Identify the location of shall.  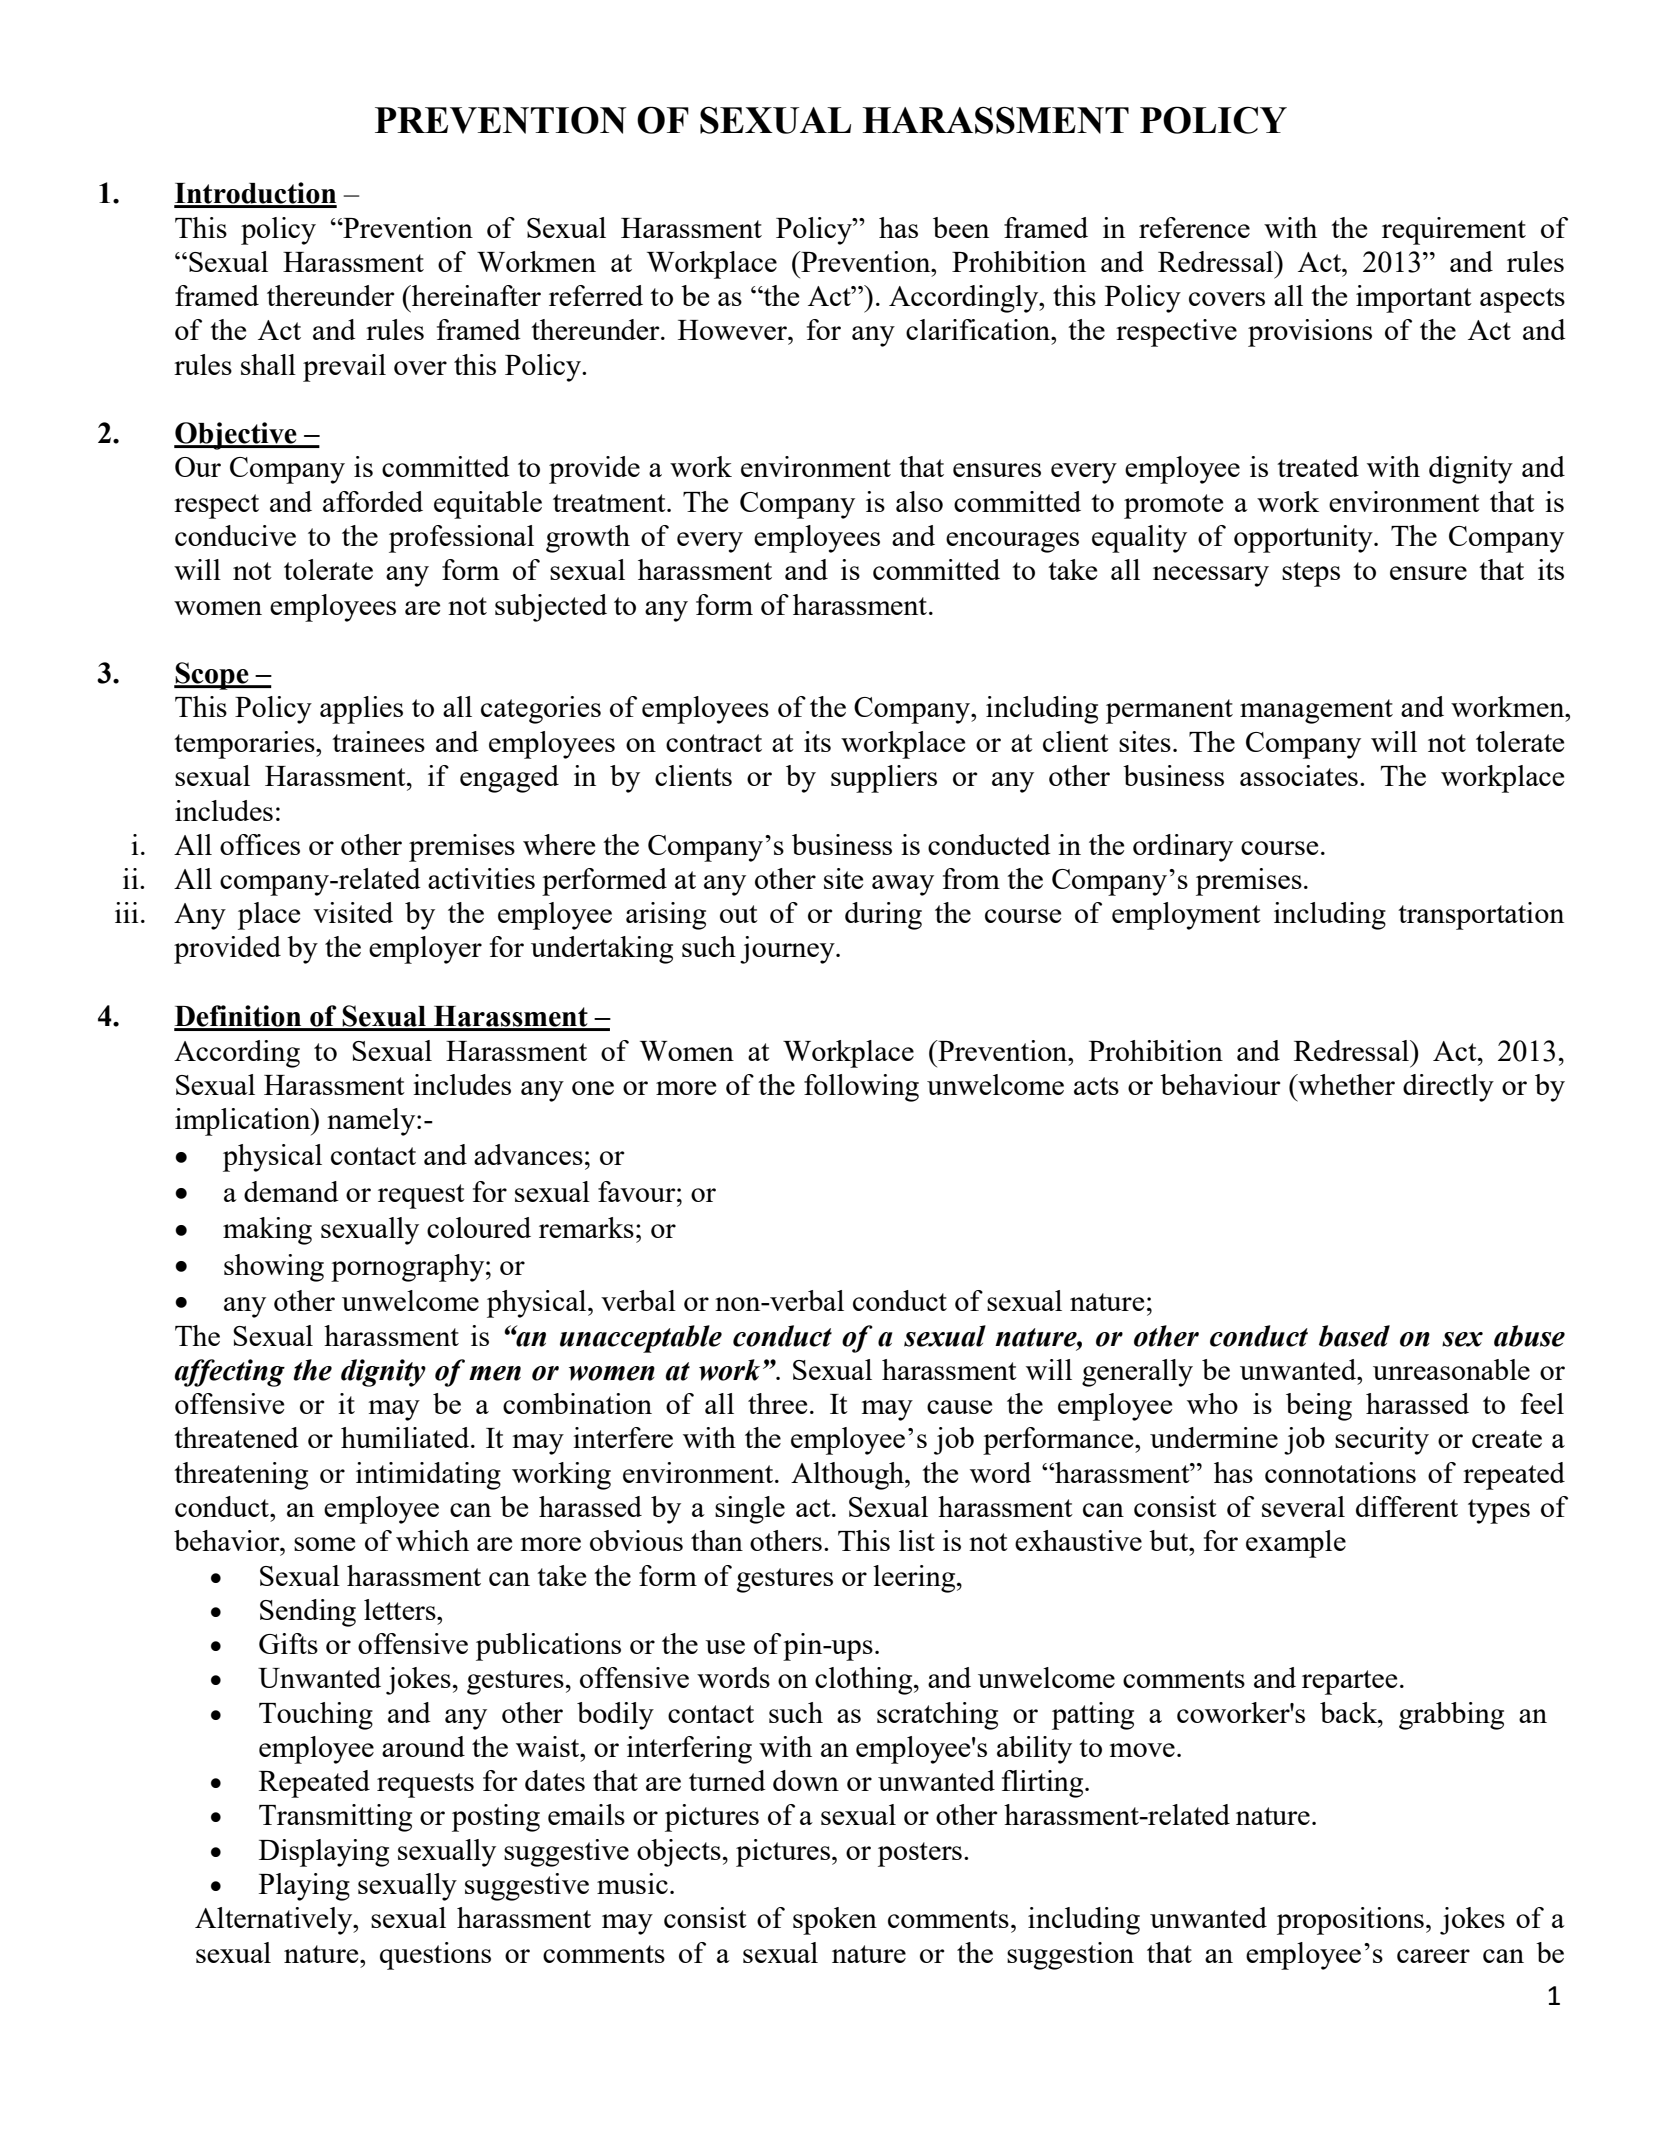
(268, 364).
